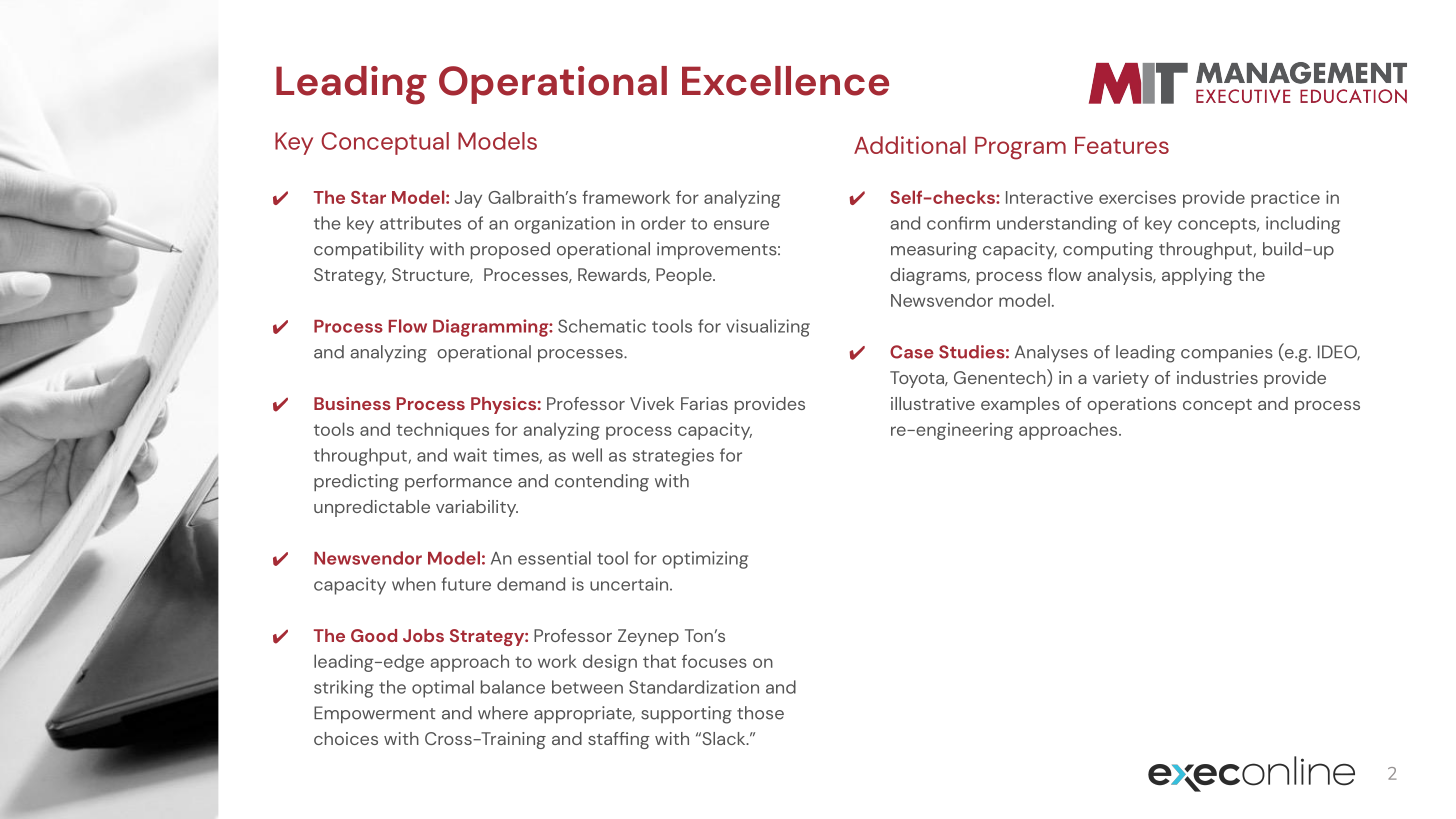  I want to click on Jay, so click(468, 199).
